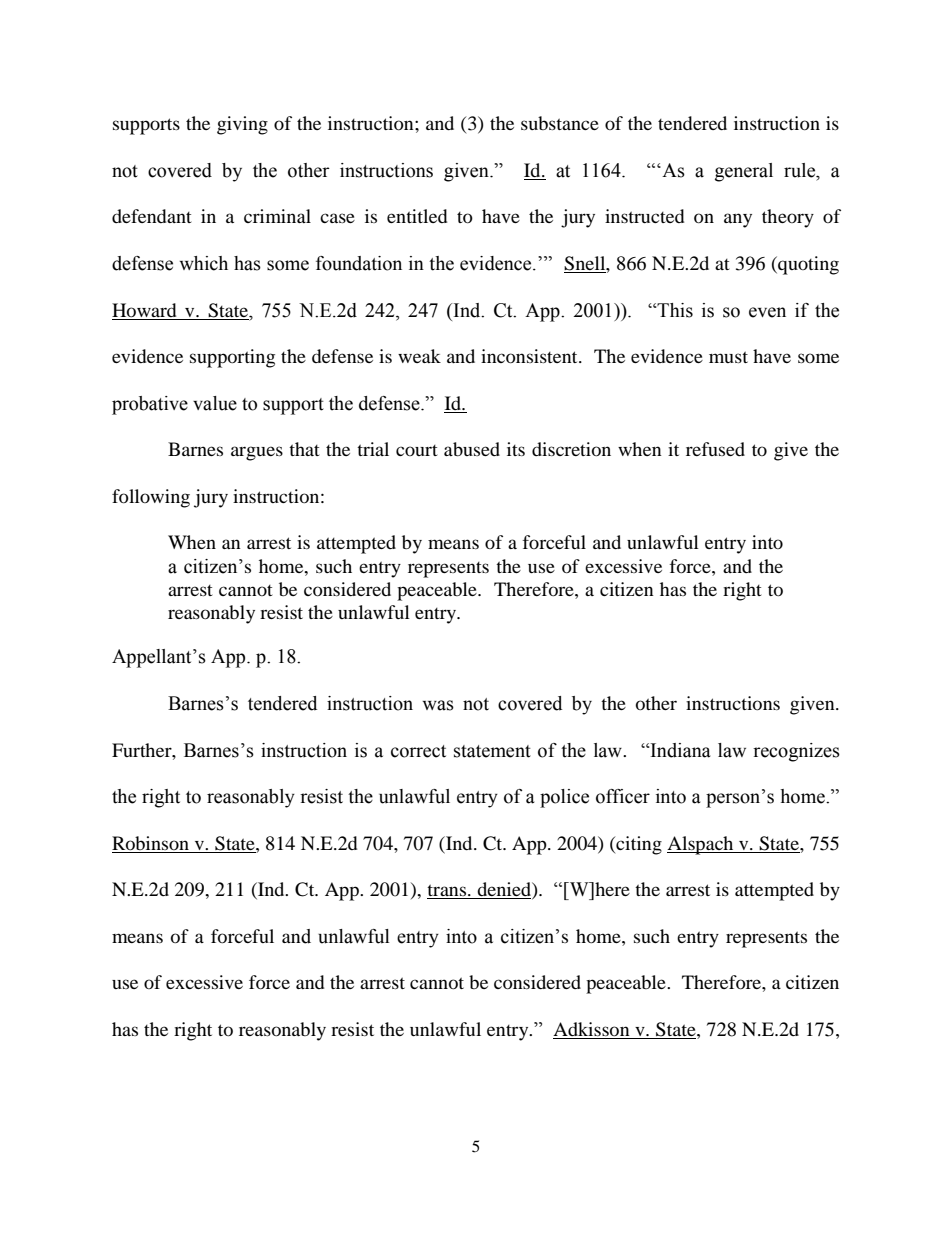 The height and width of the screenshot is (1233, 952). I want to click on refused, so click(715, 449).
